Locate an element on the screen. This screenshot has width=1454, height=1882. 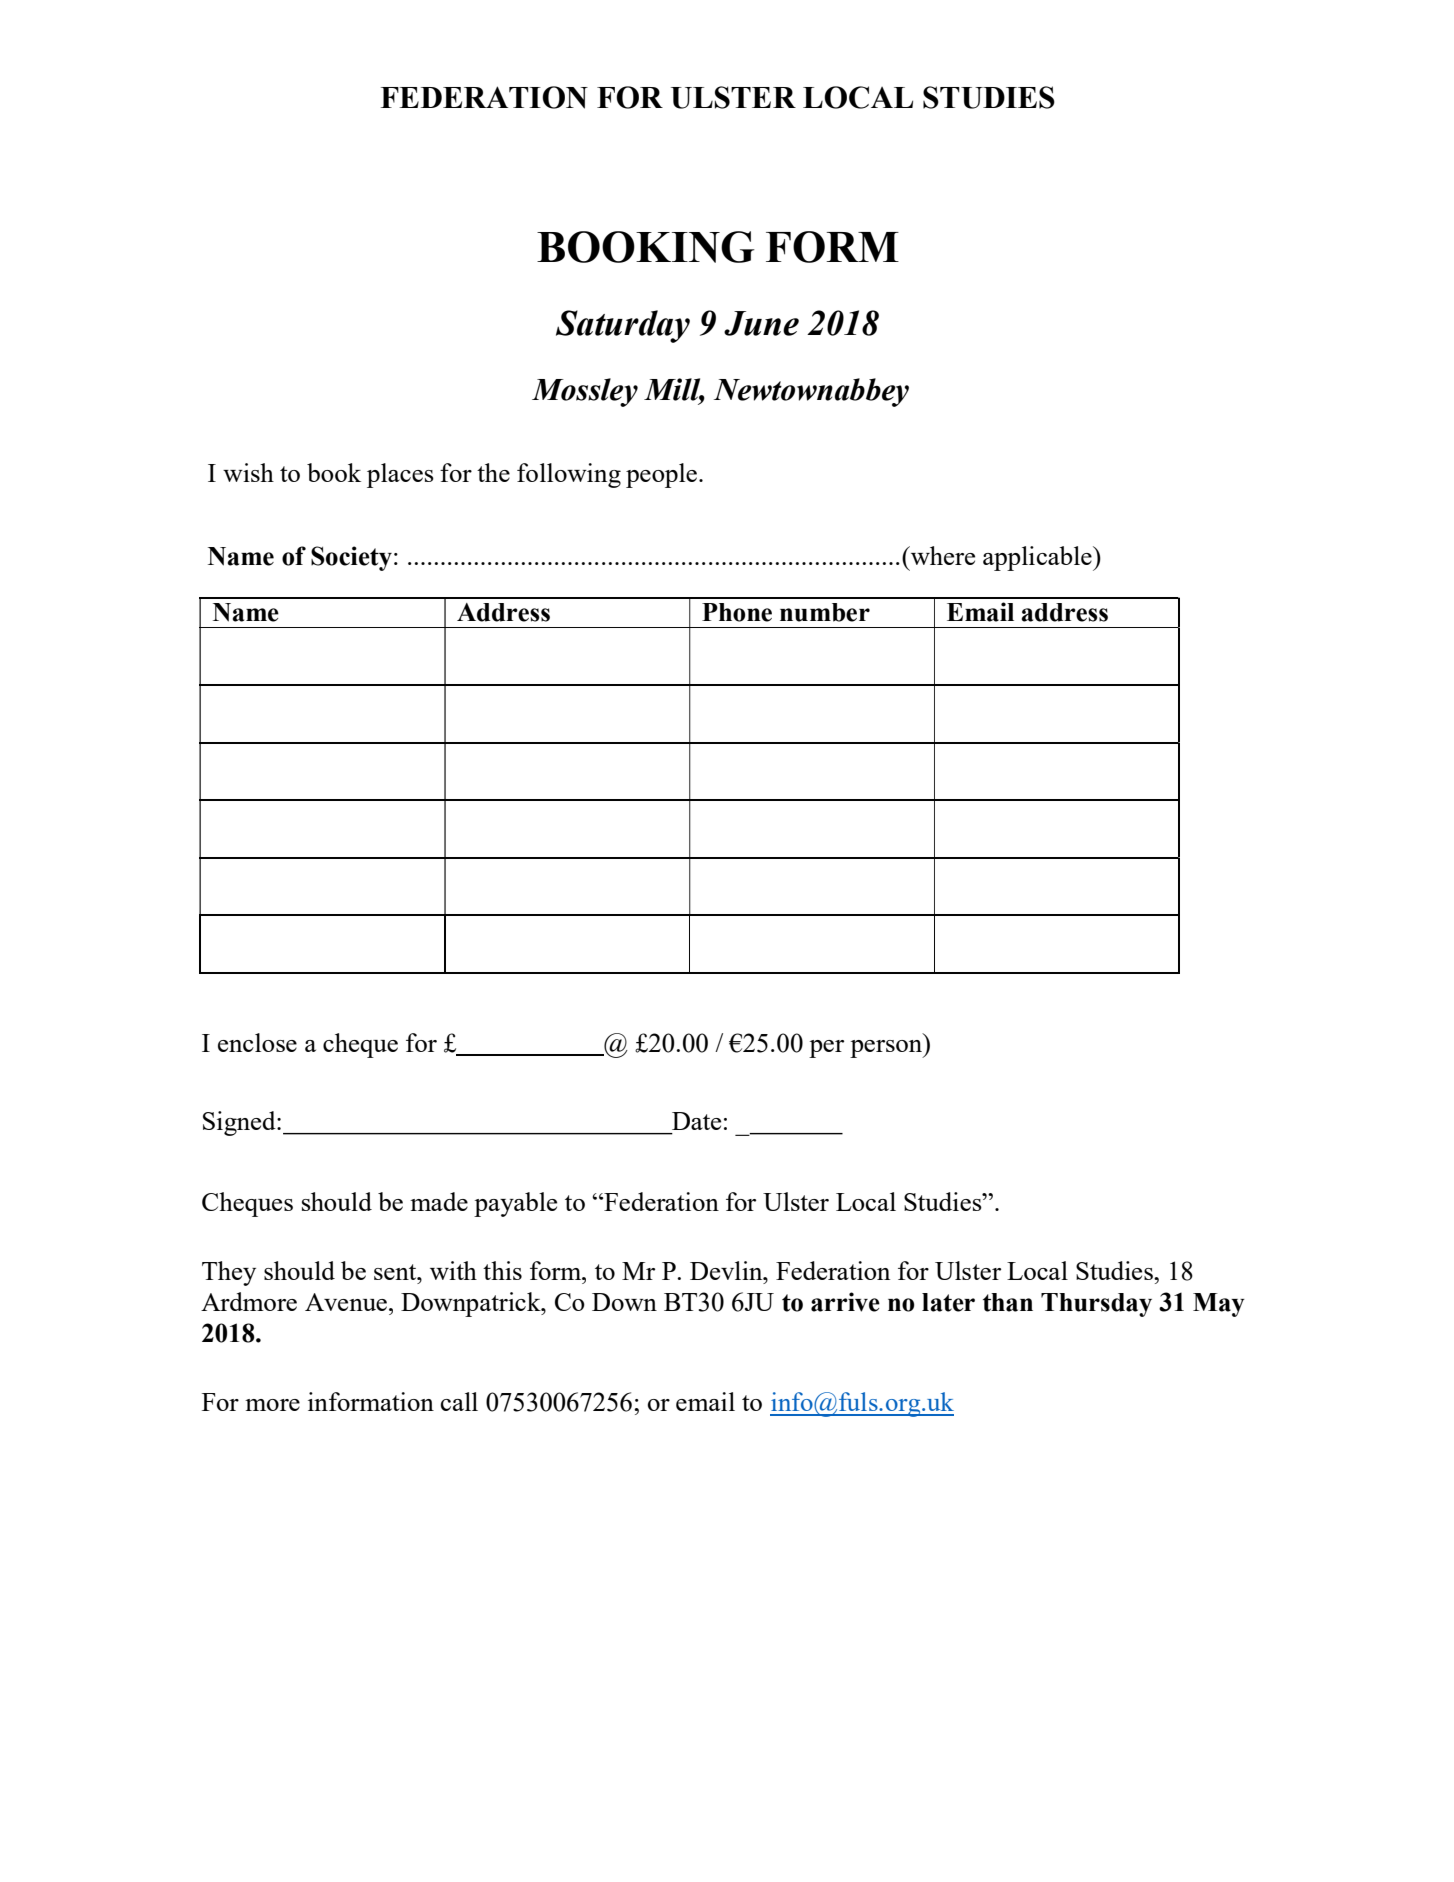
Date is located at coordinates (696, 1121).
